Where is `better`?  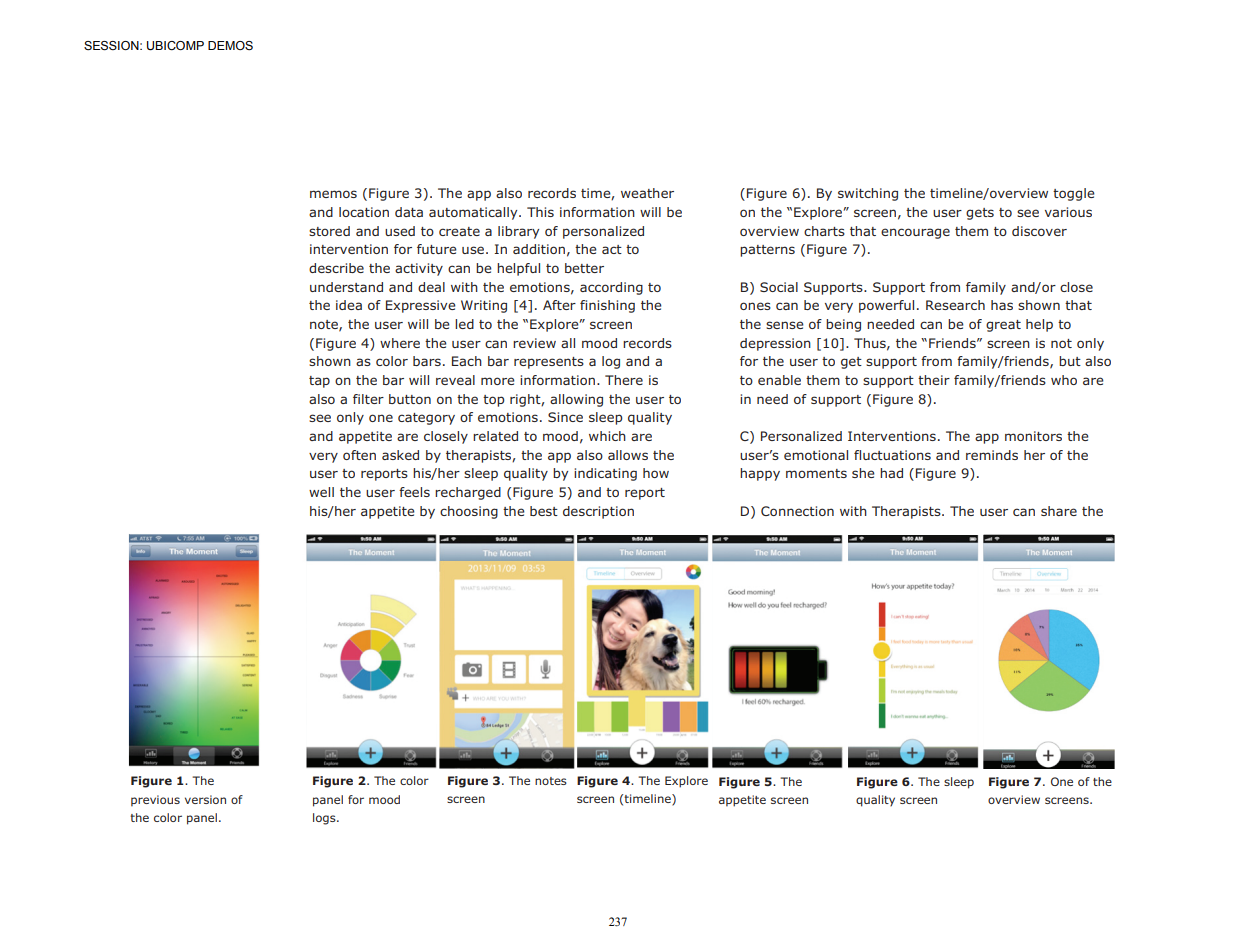 better is located at coordinates (584, 268).
